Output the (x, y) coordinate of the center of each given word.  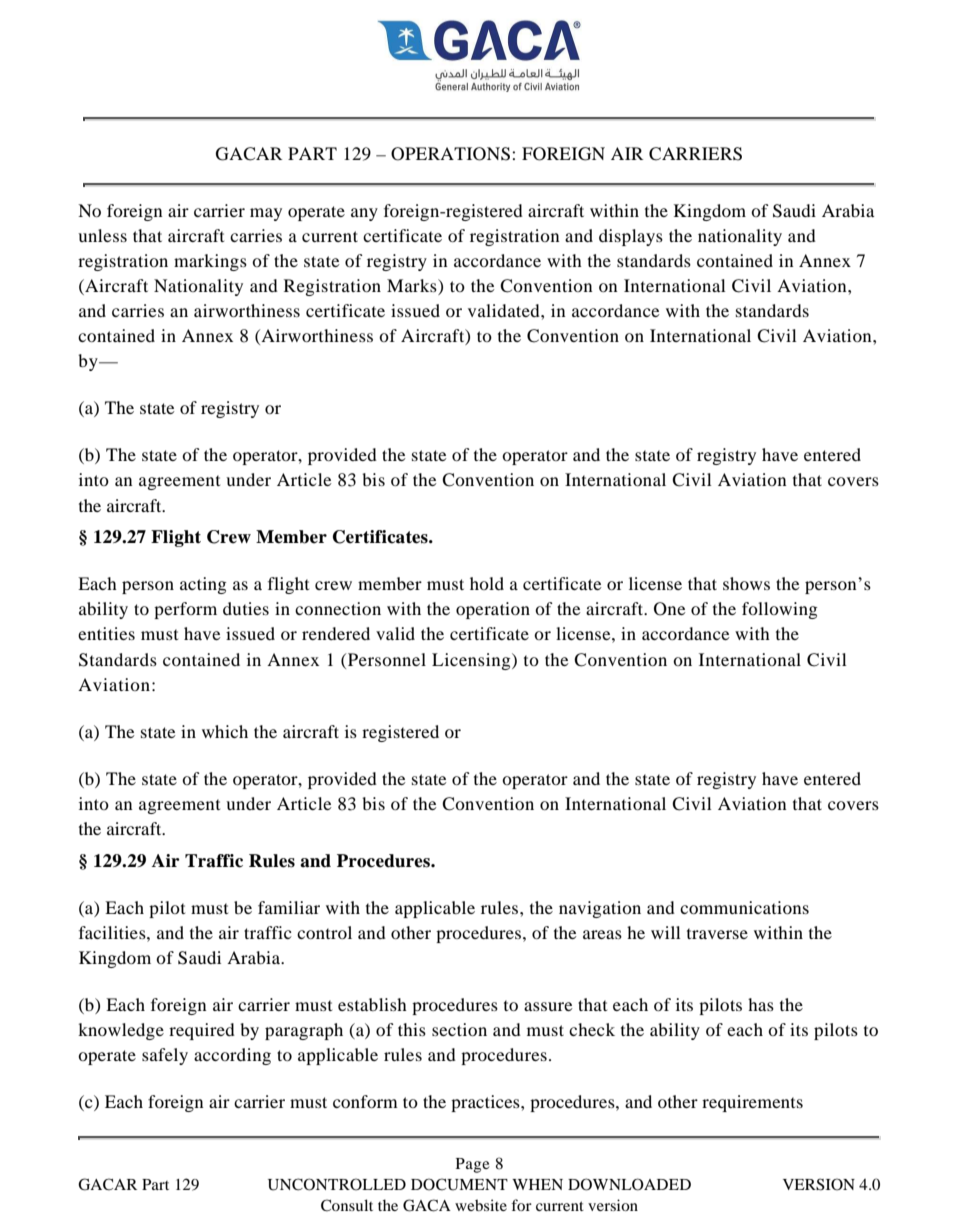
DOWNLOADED (629, 1184)
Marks (413, 287)
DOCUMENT (459, 1184)
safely (165, 1056)
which (225, 731)
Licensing (472, 661)
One (670, 609)
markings (210, 262)
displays (631, 237)
